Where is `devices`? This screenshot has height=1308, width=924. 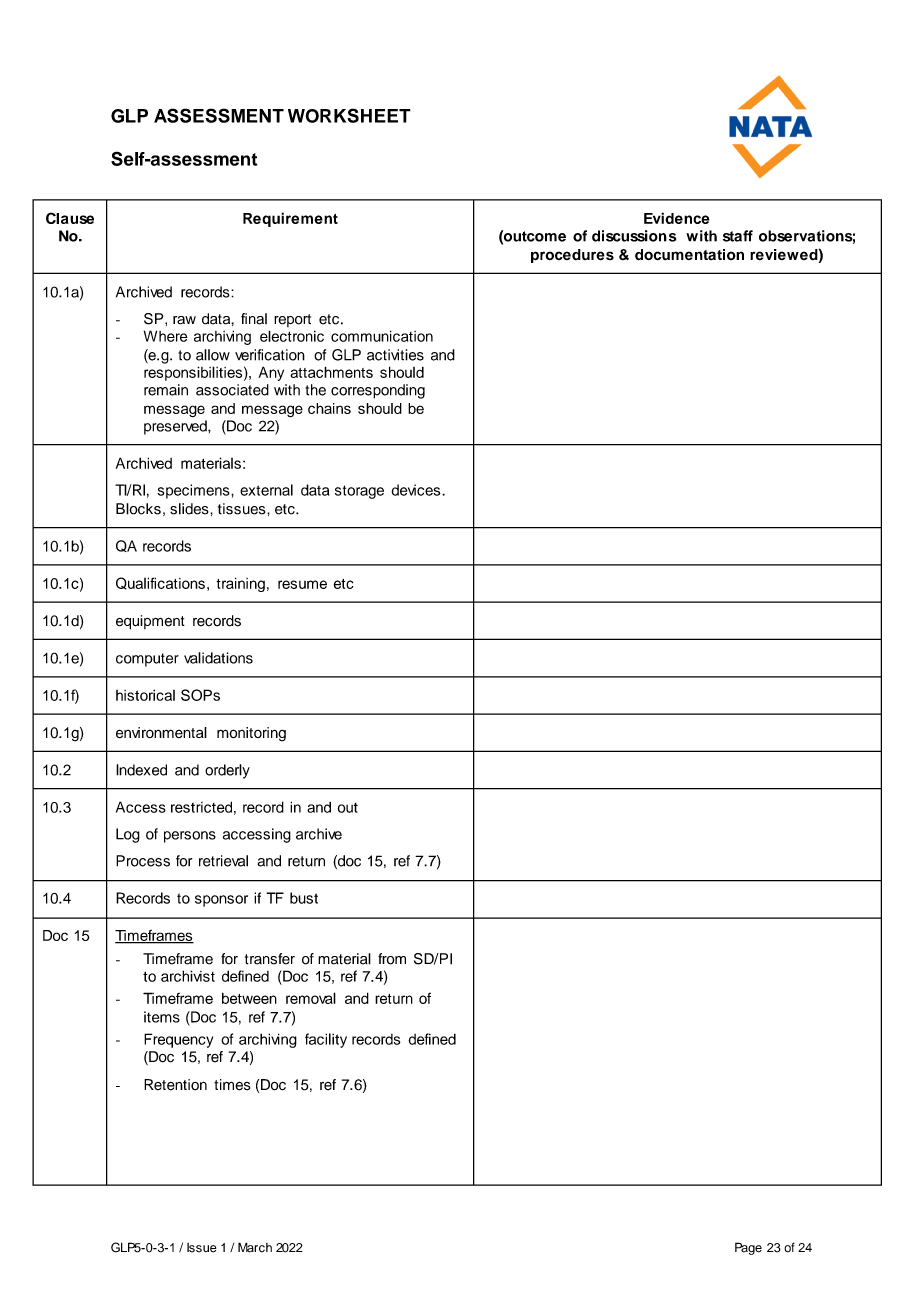
devices is located at coordinates (417, 490).
